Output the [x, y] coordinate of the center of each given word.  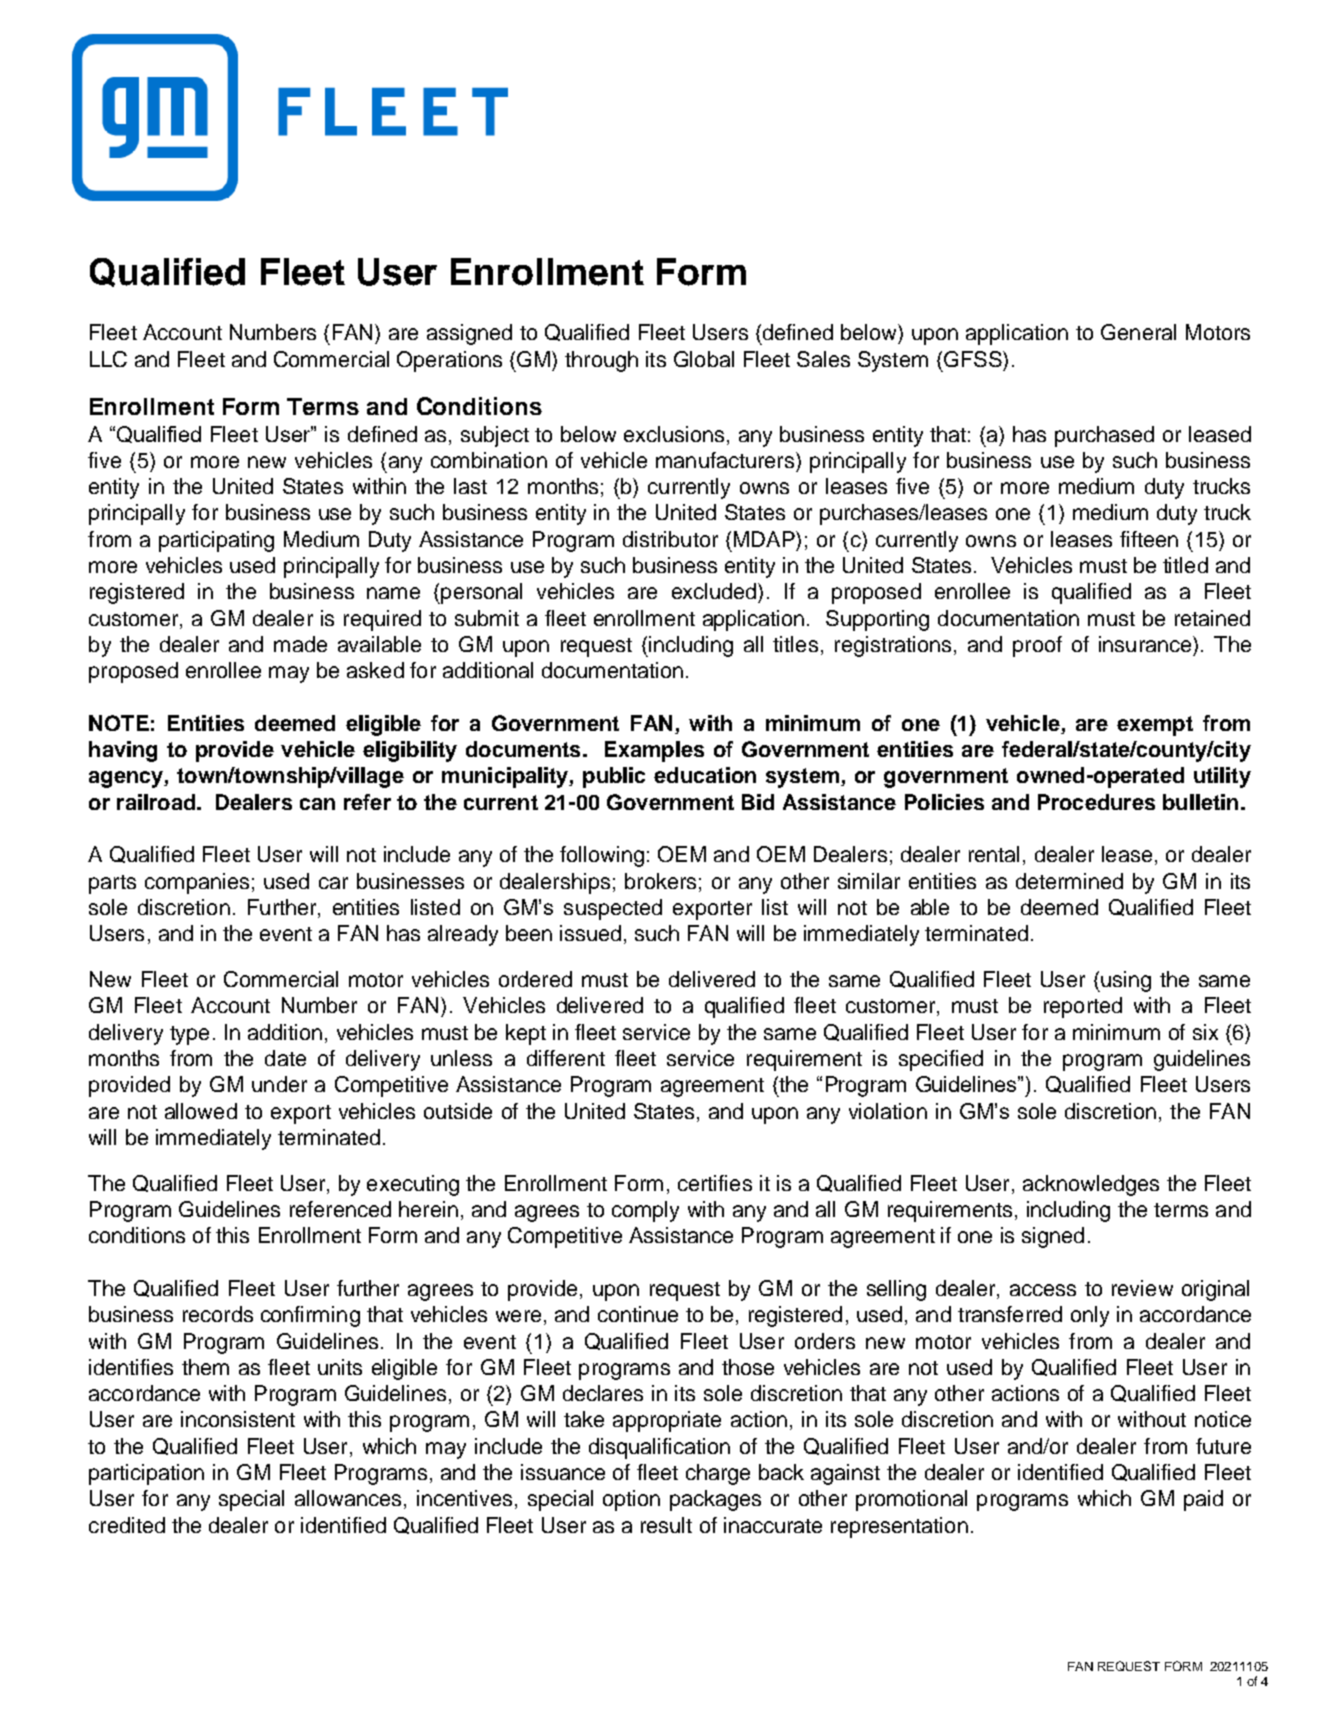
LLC [108, 359]
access [1043, 1290]
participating [216, 541]
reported [1083, 1007]
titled [1185, 565]
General [1138, 332]
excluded [715, 591]
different [566, 1058]
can [317, 804]
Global [704, 359]
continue [638, 1314]
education [705, 775]
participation [146, 1474]
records [218, 1314]
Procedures [1096, 802]
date [285, 1058]
